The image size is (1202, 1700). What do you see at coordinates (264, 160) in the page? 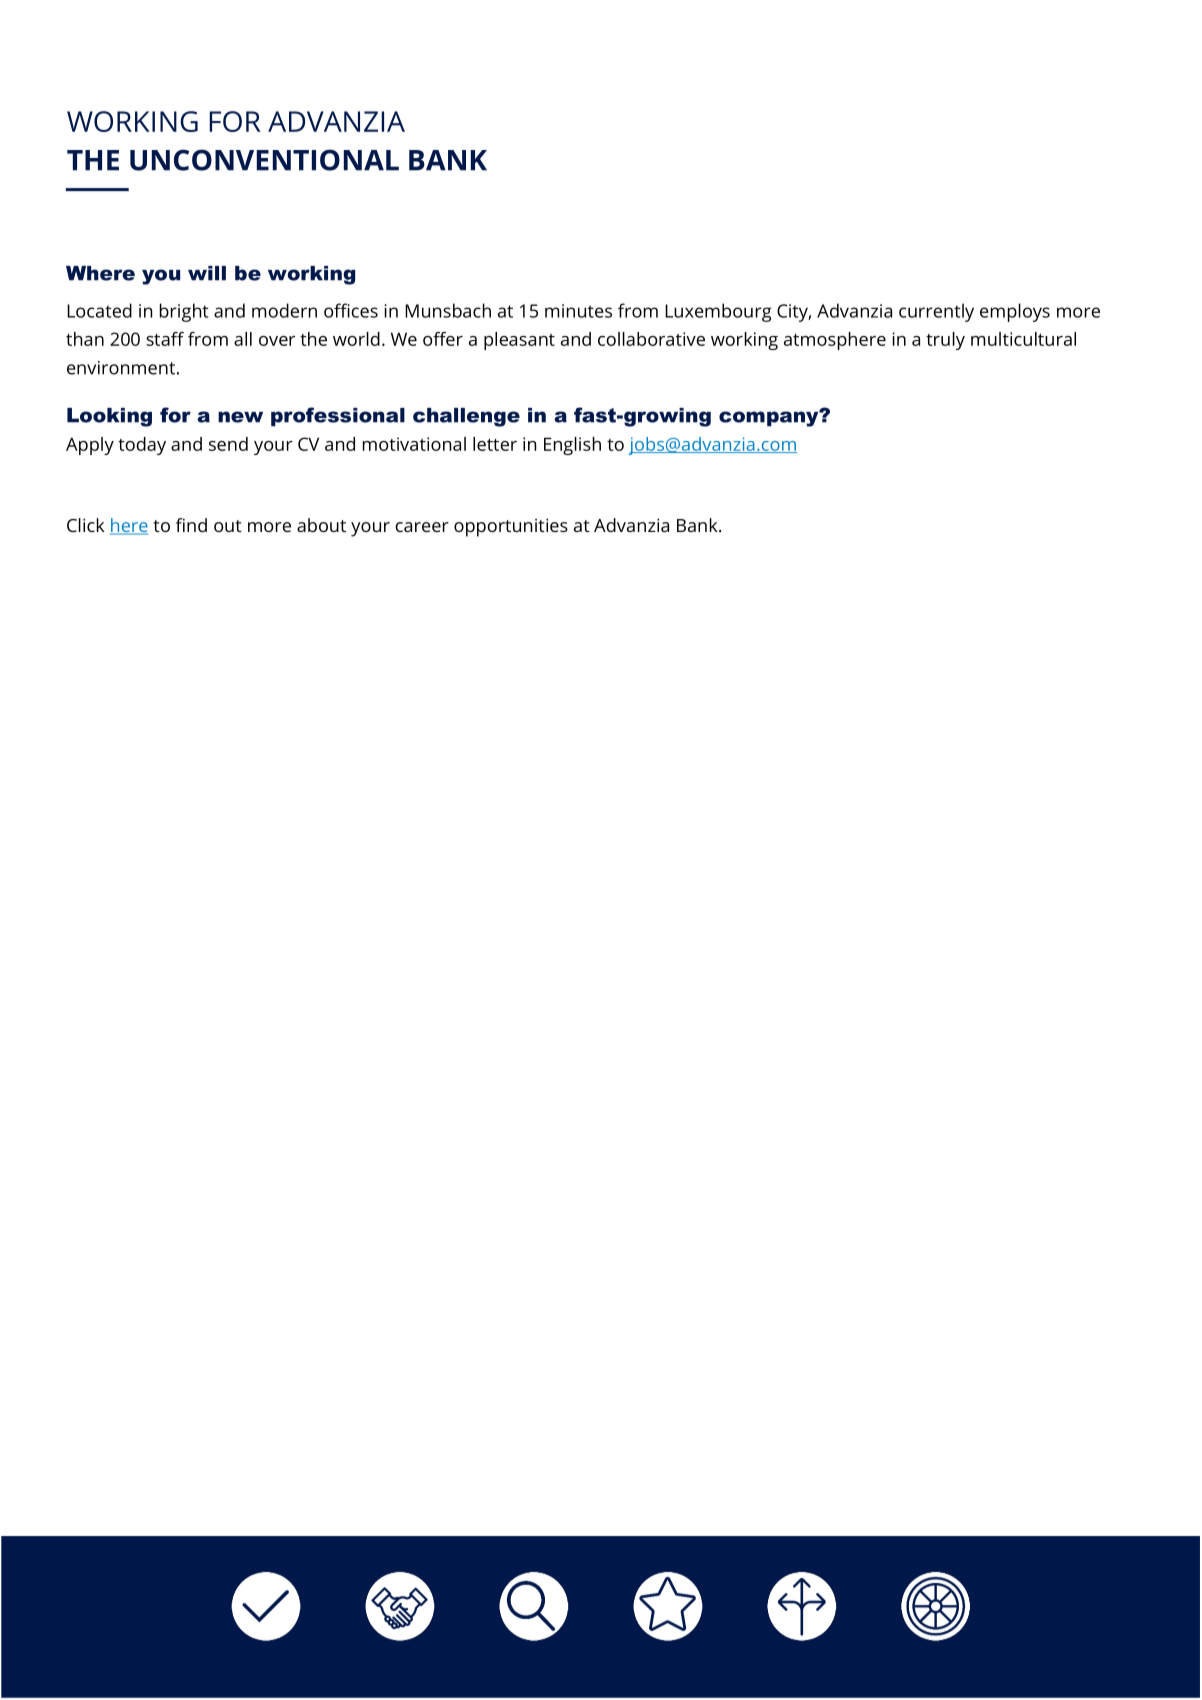
I see `UNCONVENTIONAL` at bounding box center [264, 160].
